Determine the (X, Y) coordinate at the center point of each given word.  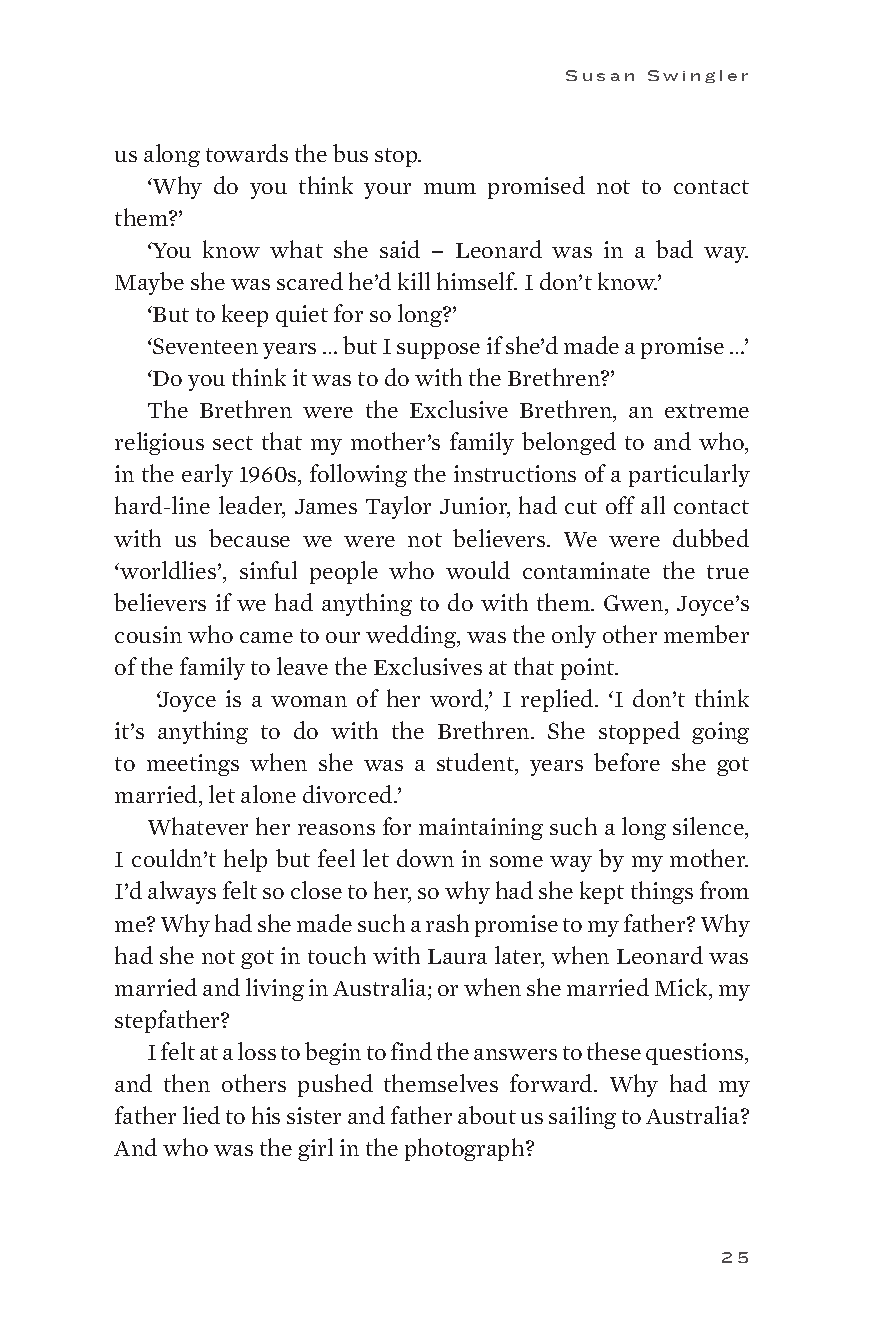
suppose (438, 351)
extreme (707, 411)
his (266, 1115)
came (266, 637)
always (182, 892)
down (425, 858)
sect (233, 443)
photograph (466, 1149)
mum (450, 188)
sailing (582, 1117)
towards (247, 153)
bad (674, 249)
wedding (412, 636)
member (706, 634)
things (662, 892)
